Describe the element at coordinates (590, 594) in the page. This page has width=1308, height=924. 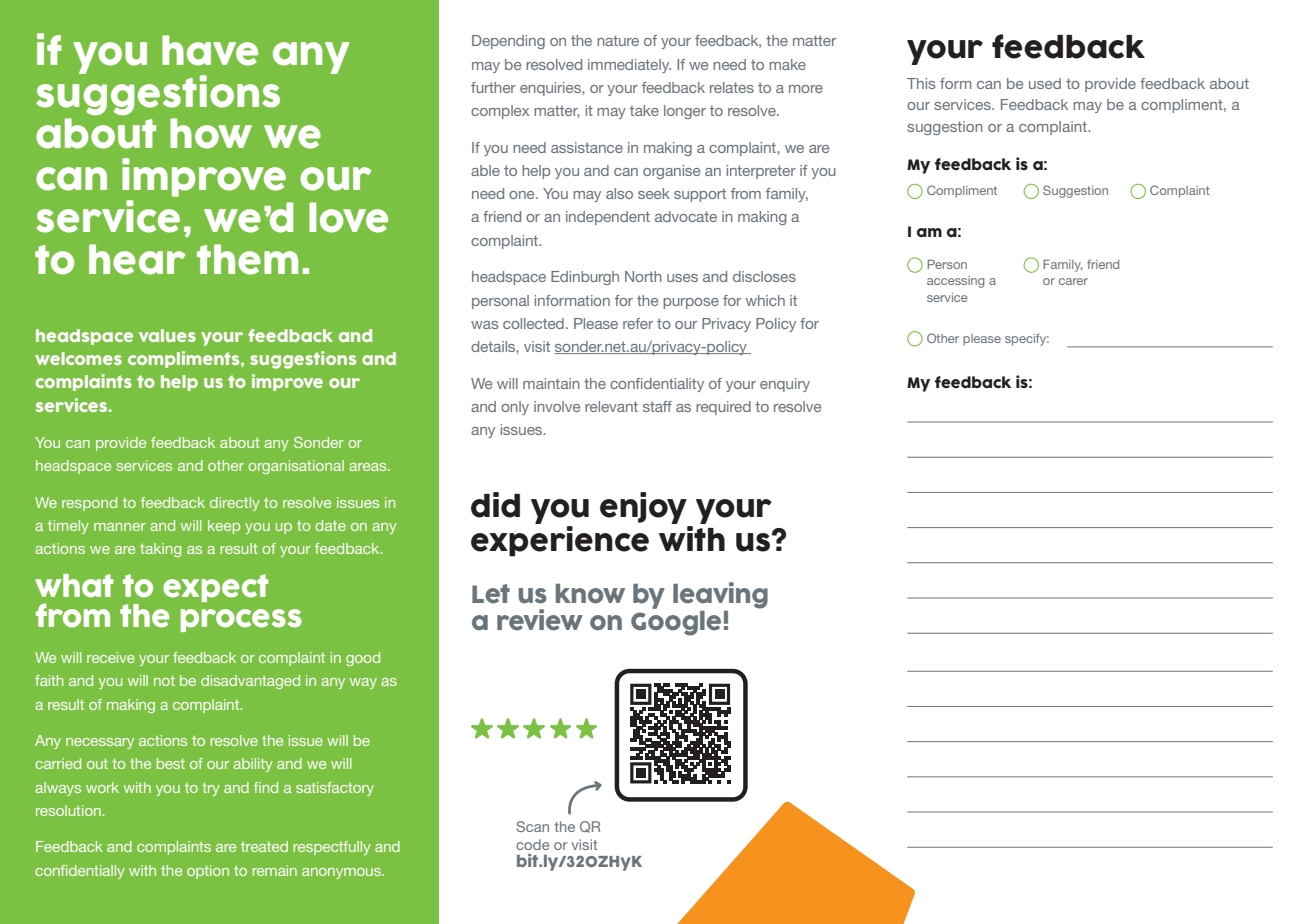
I see `know` at that location.
